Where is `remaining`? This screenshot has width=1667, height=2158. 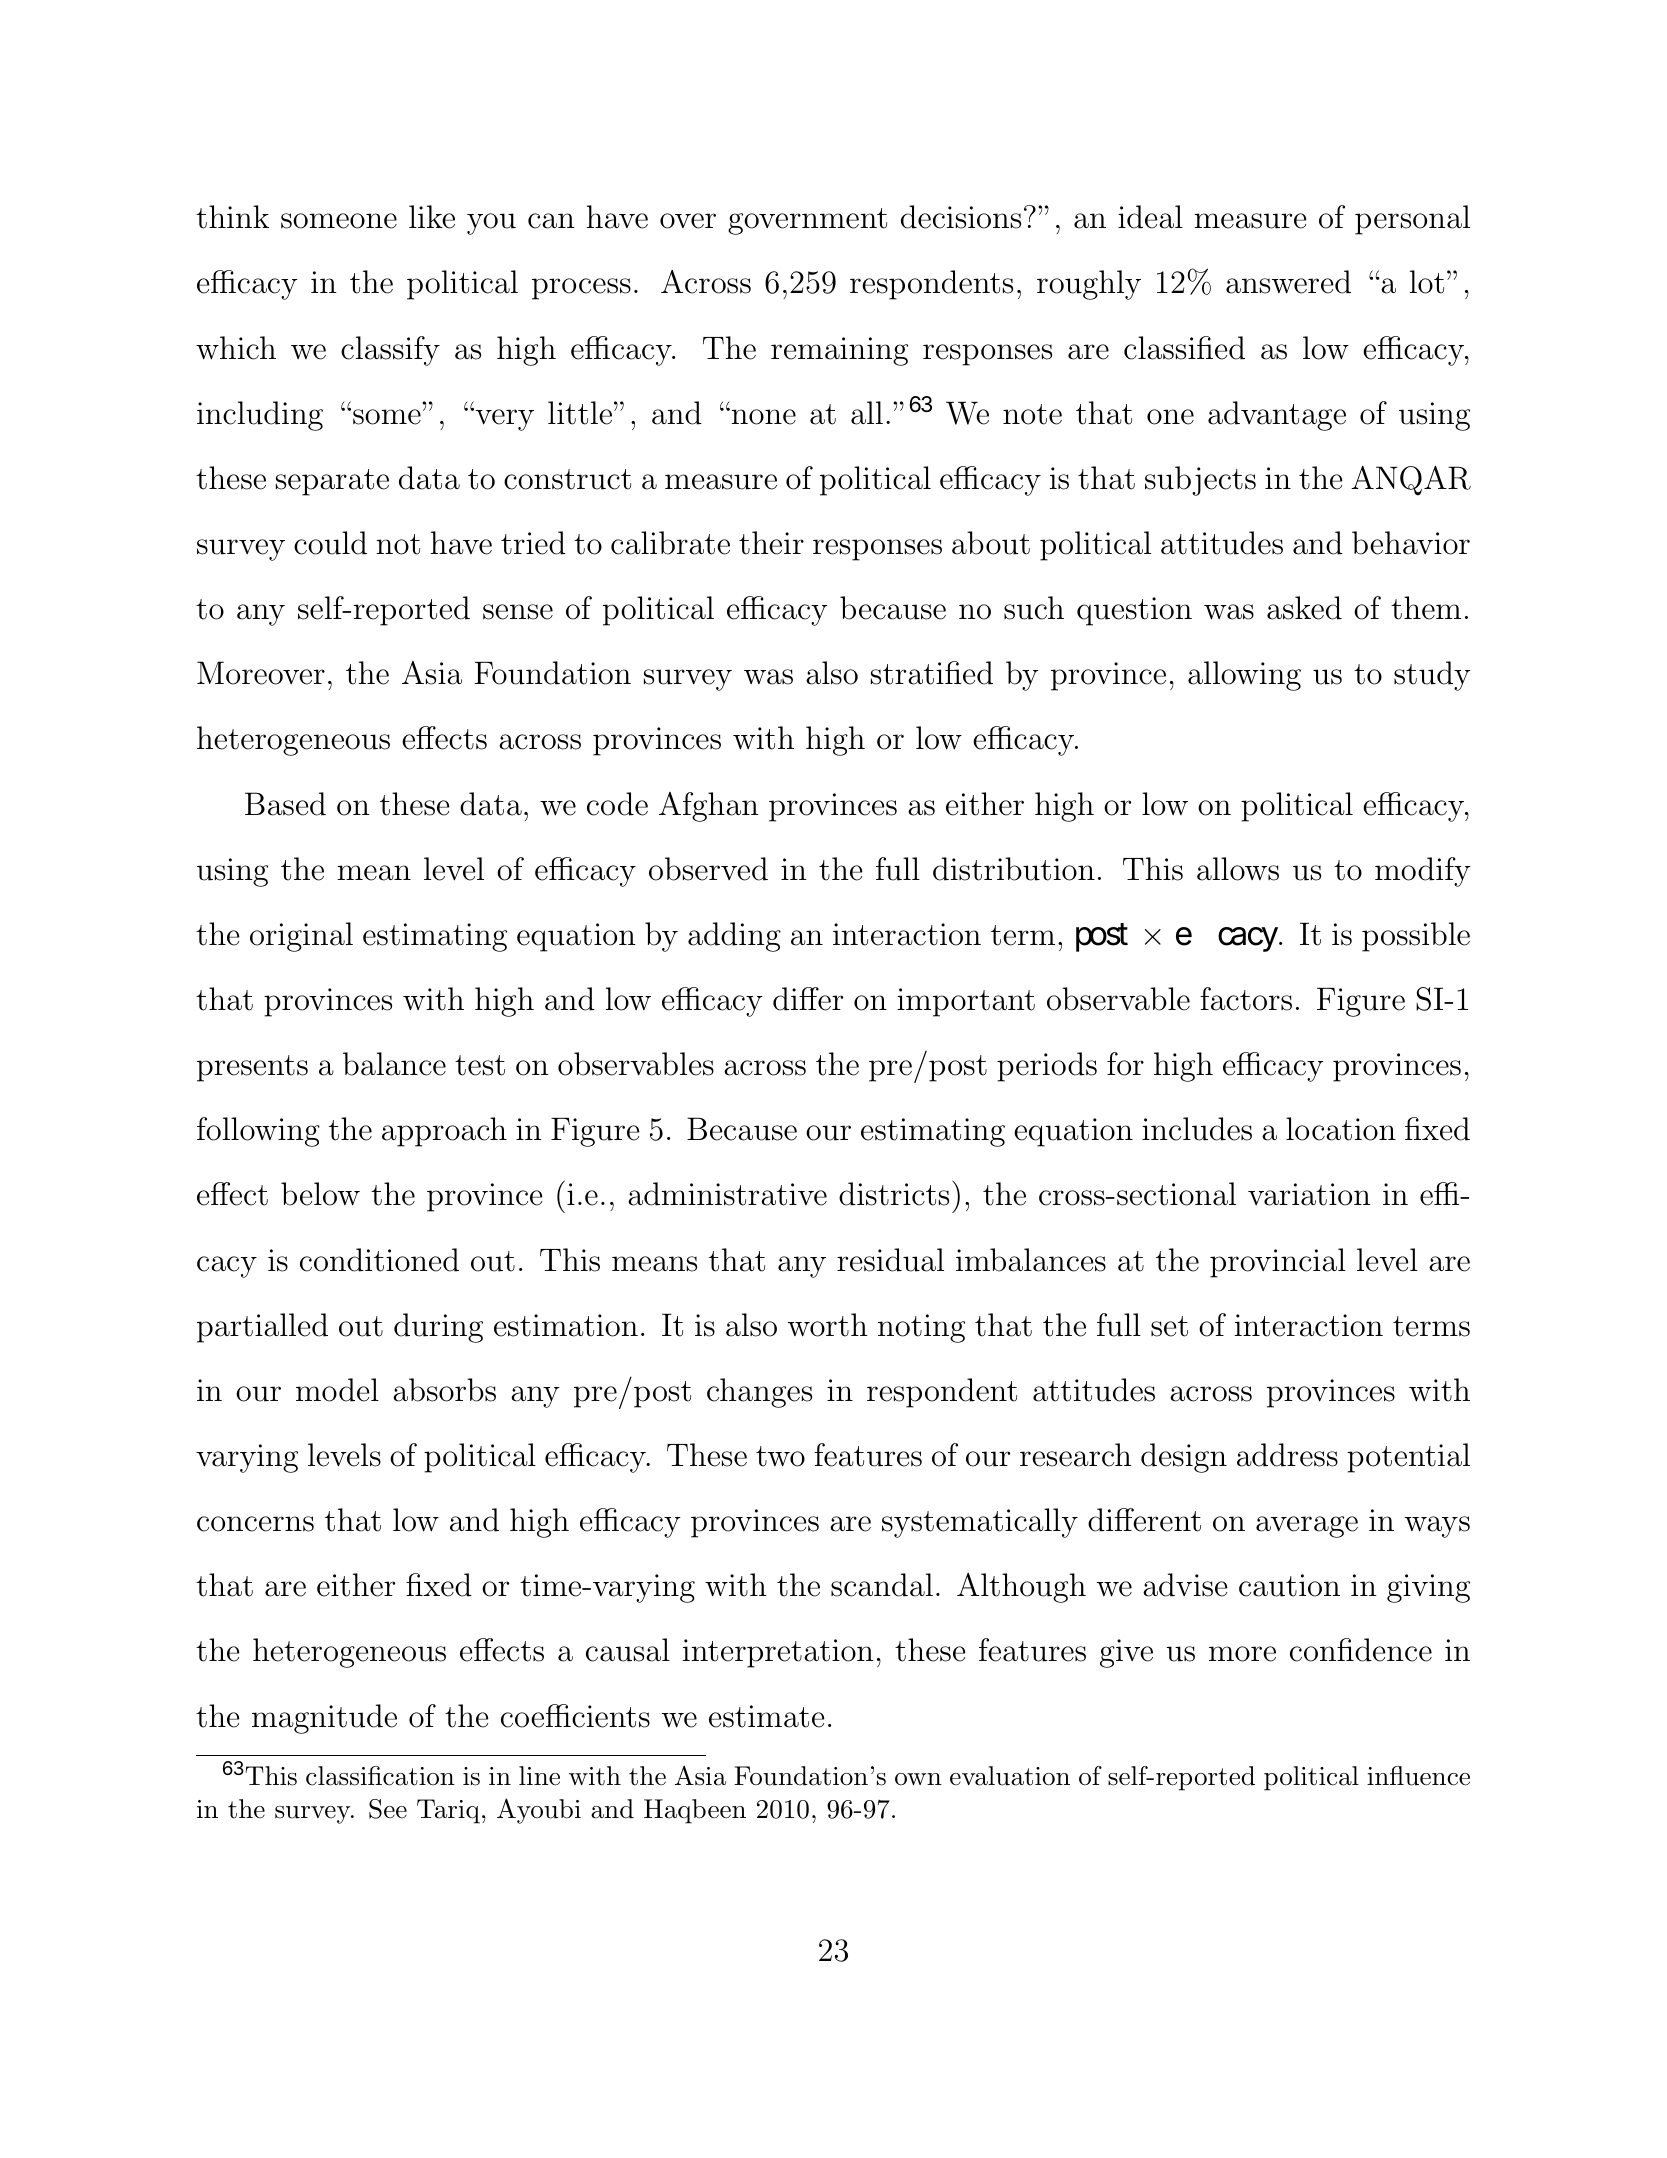
remaining is located at coordinates (839, 351).
